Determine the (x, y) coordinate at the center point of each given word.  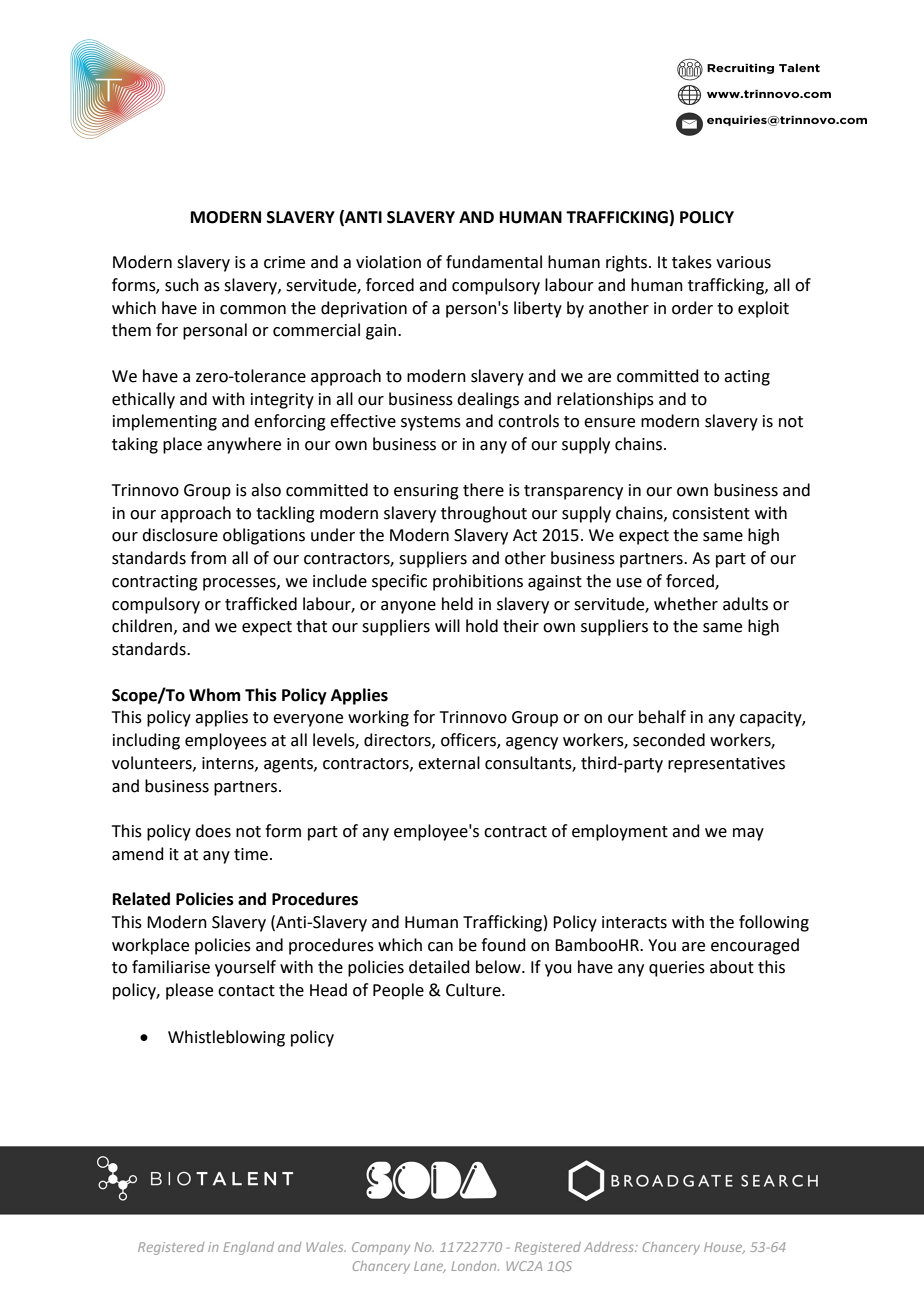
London (475, 1266)
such (182, 285)
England (248, 1248)
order (692, 308)
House (724, 1248)
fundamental (494, 262)
